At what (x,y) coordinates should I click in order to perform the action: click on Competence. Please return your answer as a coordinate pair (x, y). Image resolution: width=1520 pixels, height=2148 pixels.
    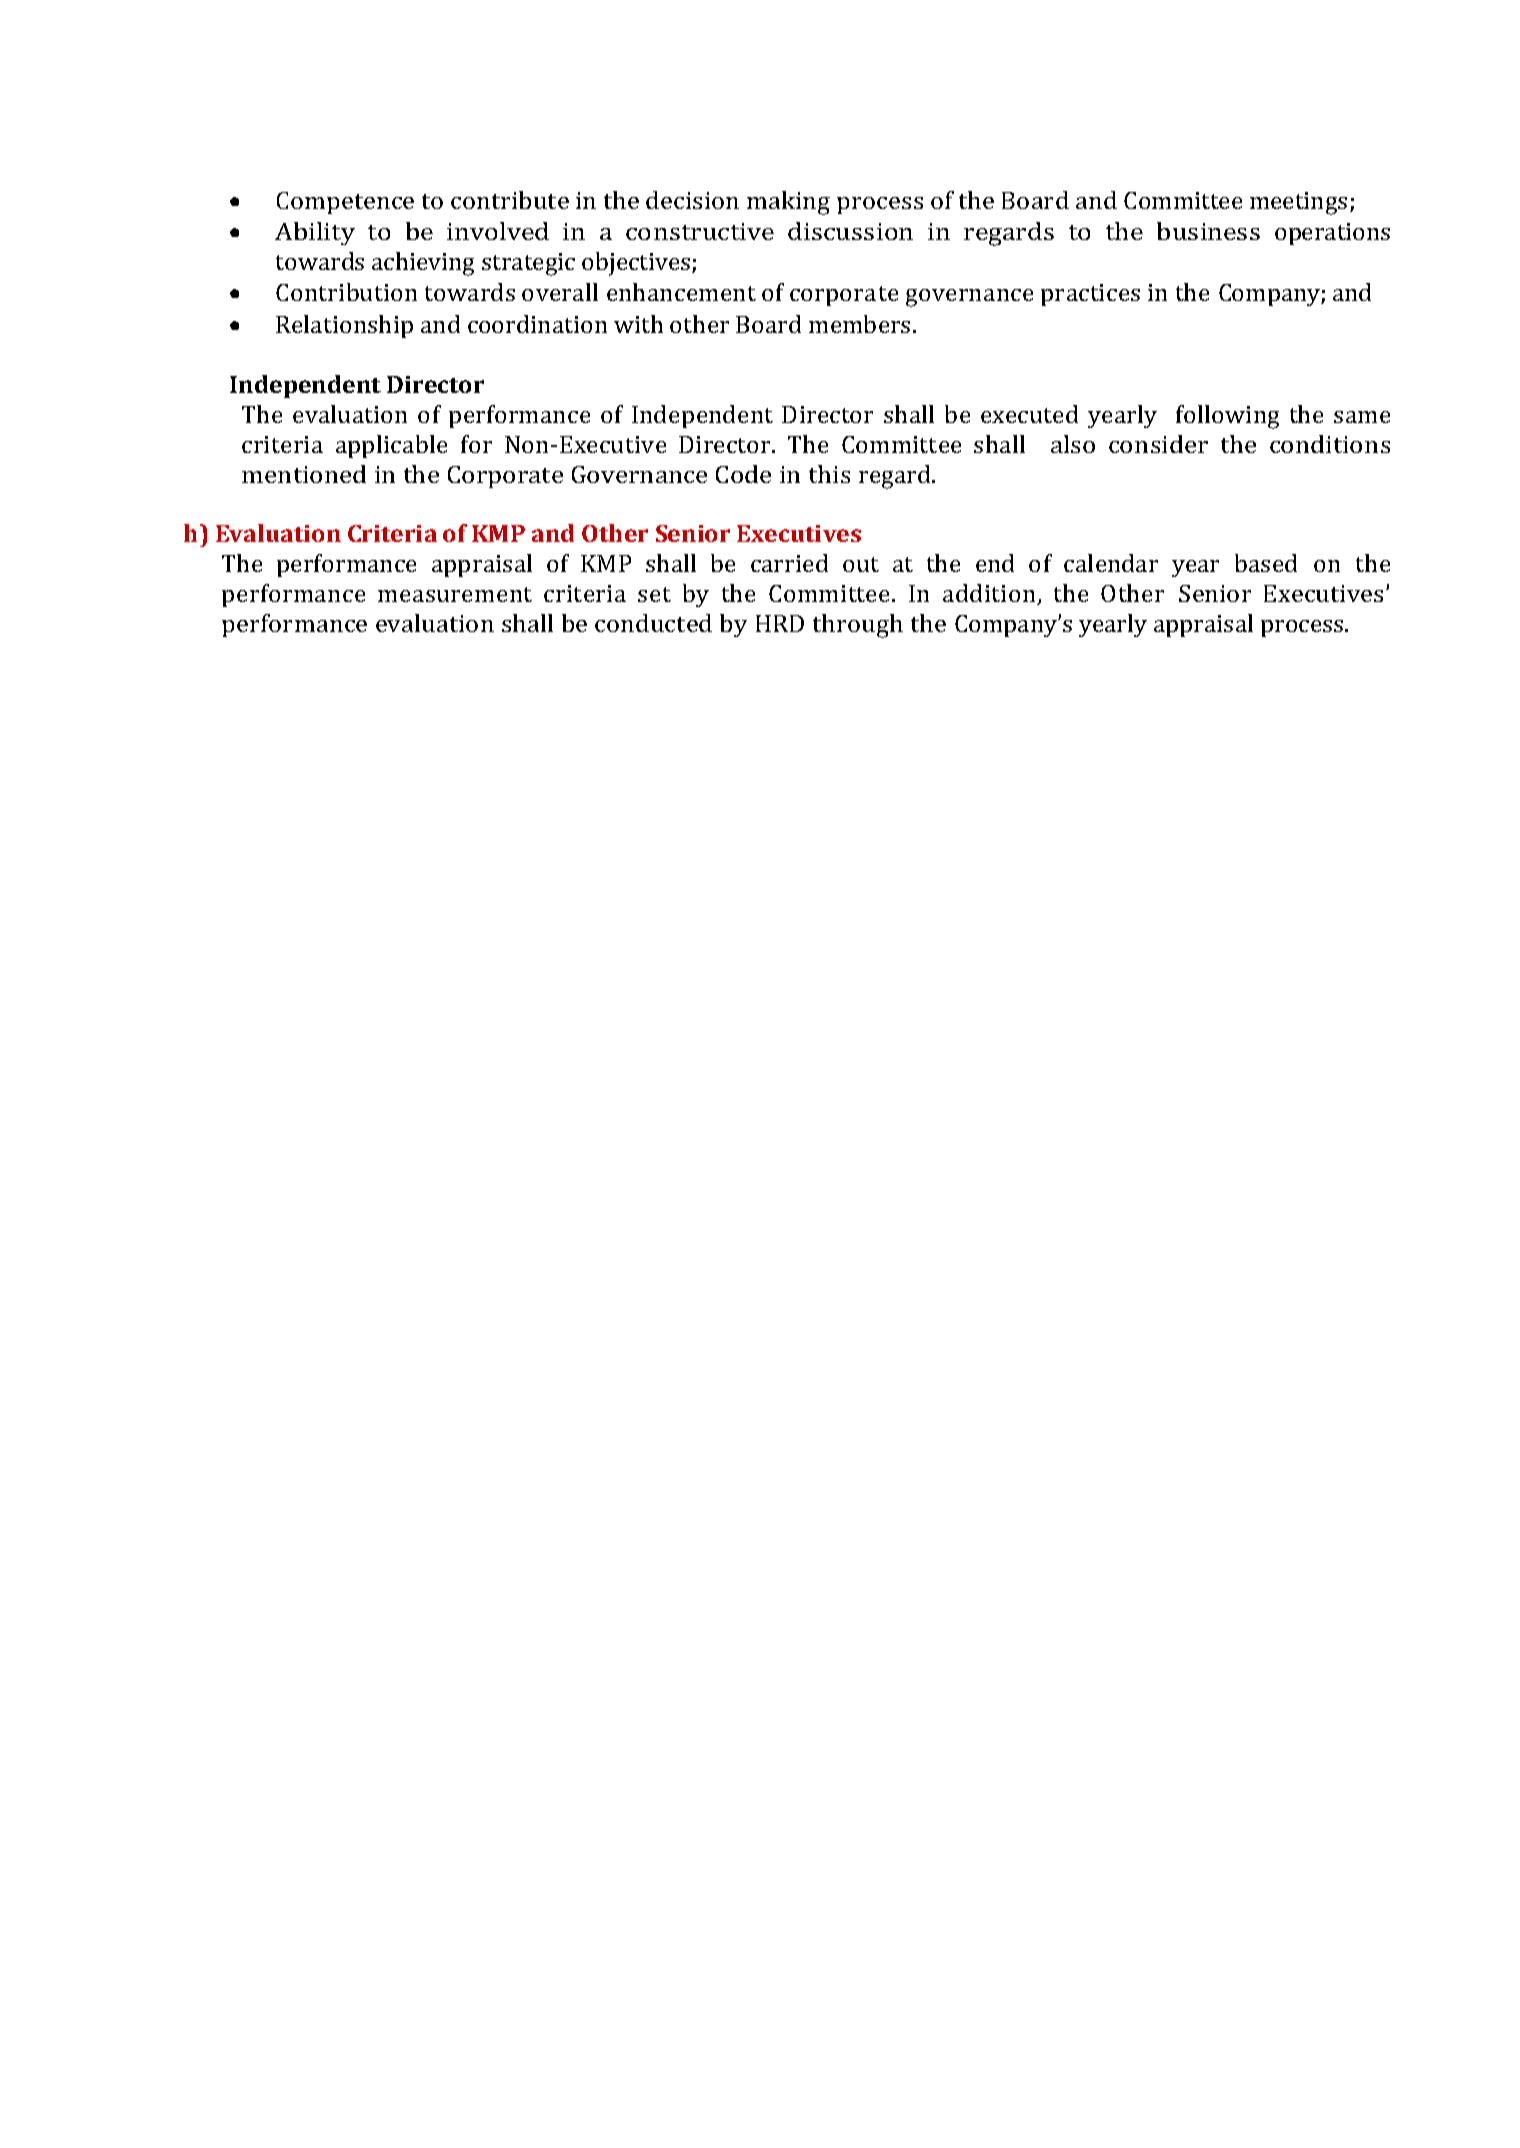
    Looking at the image, I should click on (345, 203).
